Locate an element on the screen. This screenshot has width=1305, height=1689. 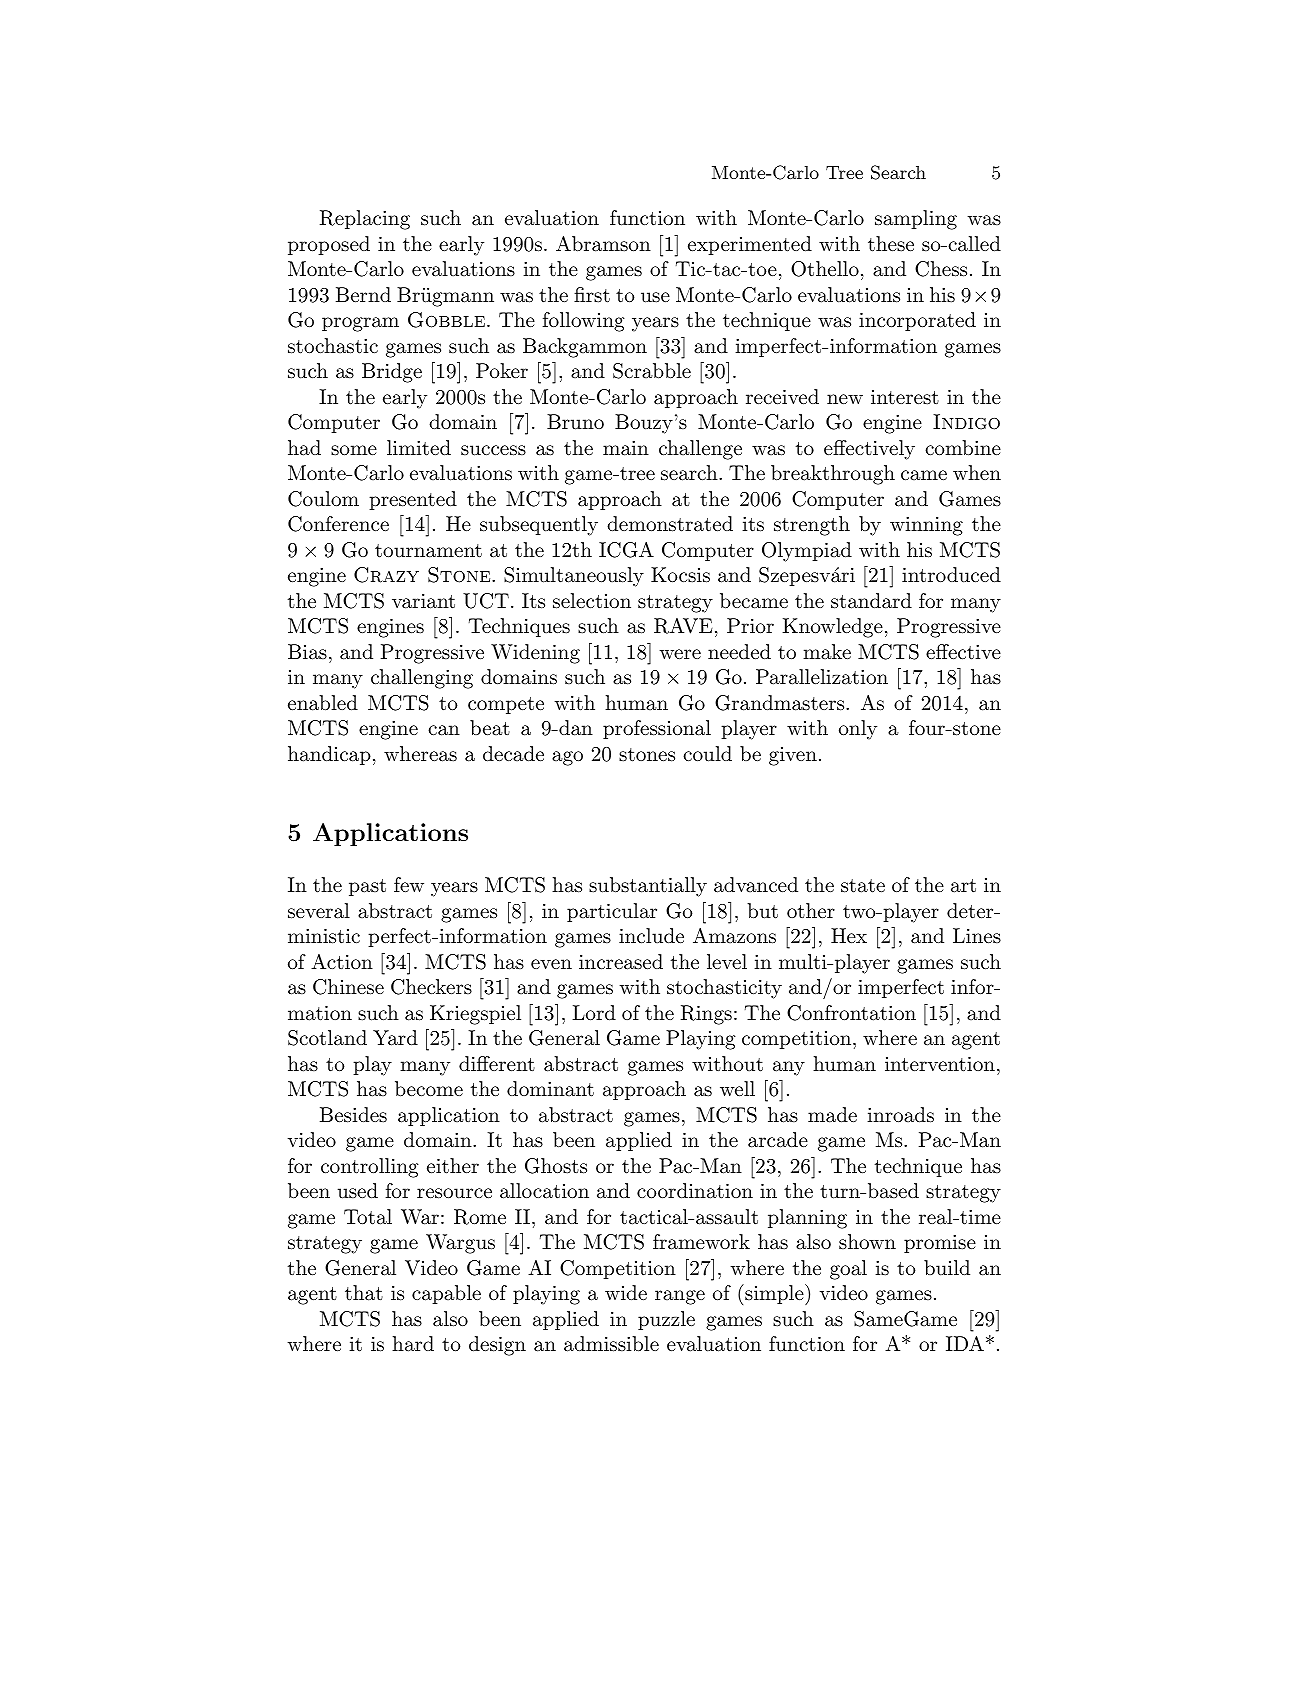
that is located at coordinates (364, 1293).
